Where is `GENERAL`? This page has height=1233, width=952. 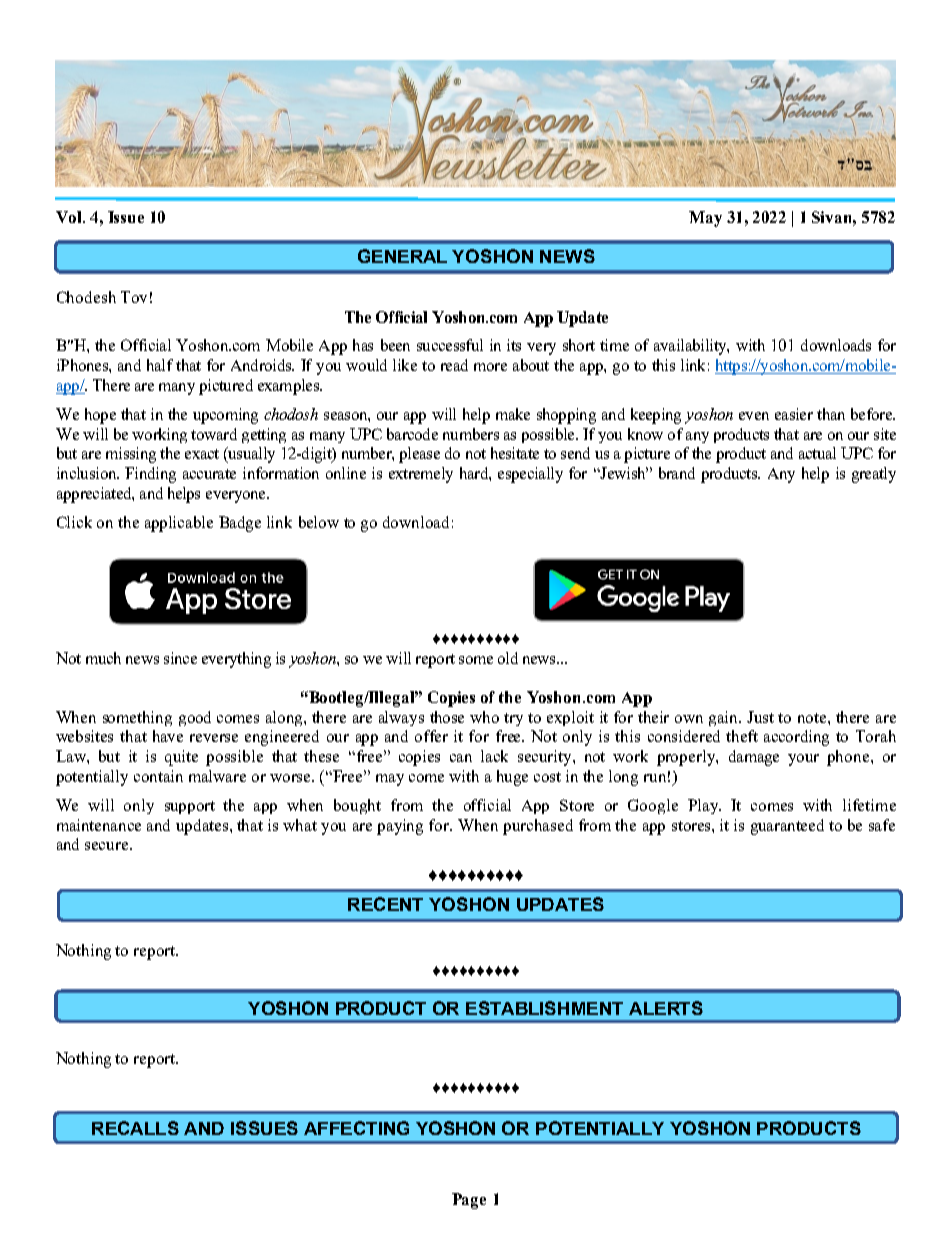
GENERAL is located at coordinates (402, 256).
